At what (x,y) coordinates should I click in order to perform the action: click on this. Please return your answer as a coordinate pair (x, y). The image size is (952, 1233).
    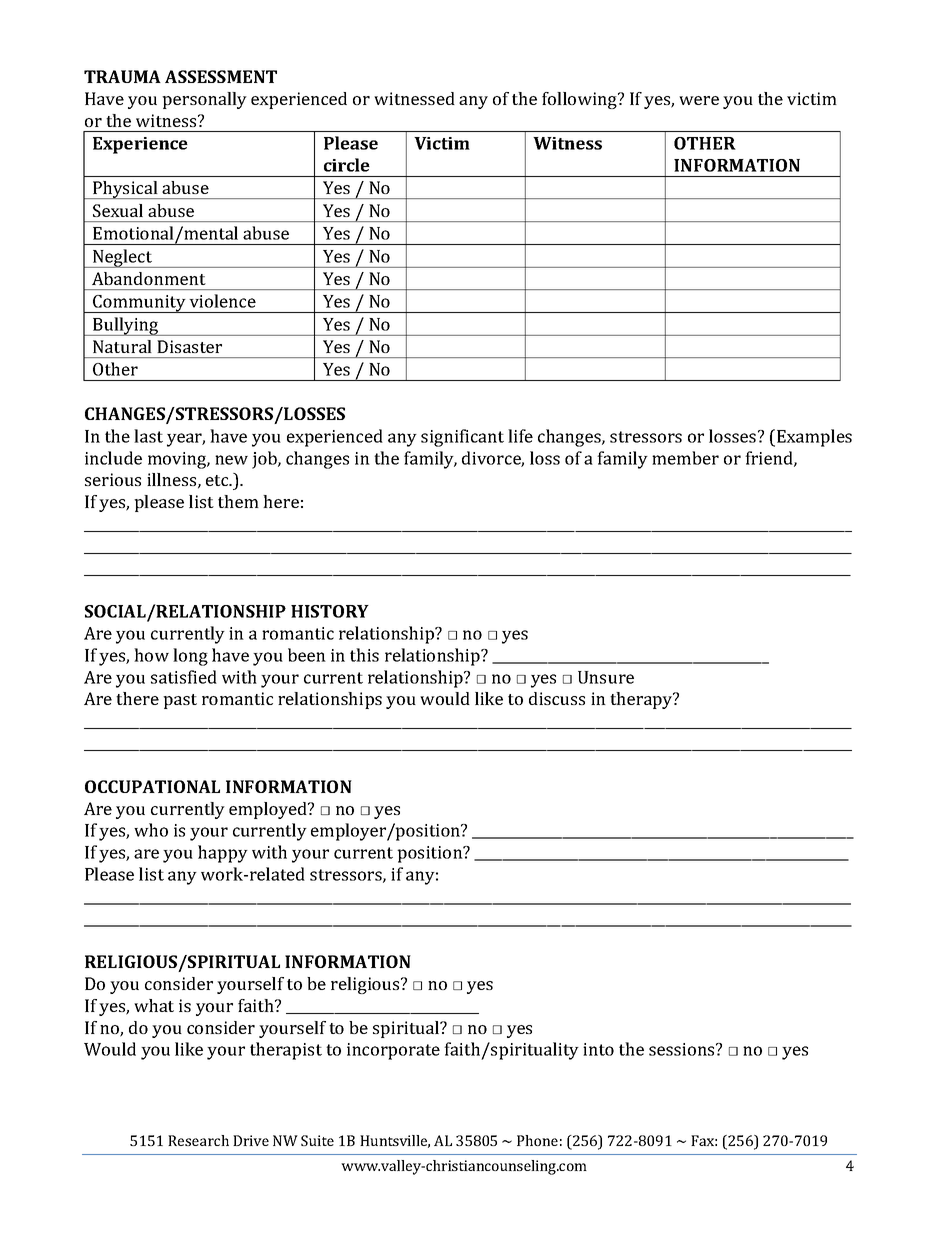
    Looking at the image, I should click on (364, 655).
